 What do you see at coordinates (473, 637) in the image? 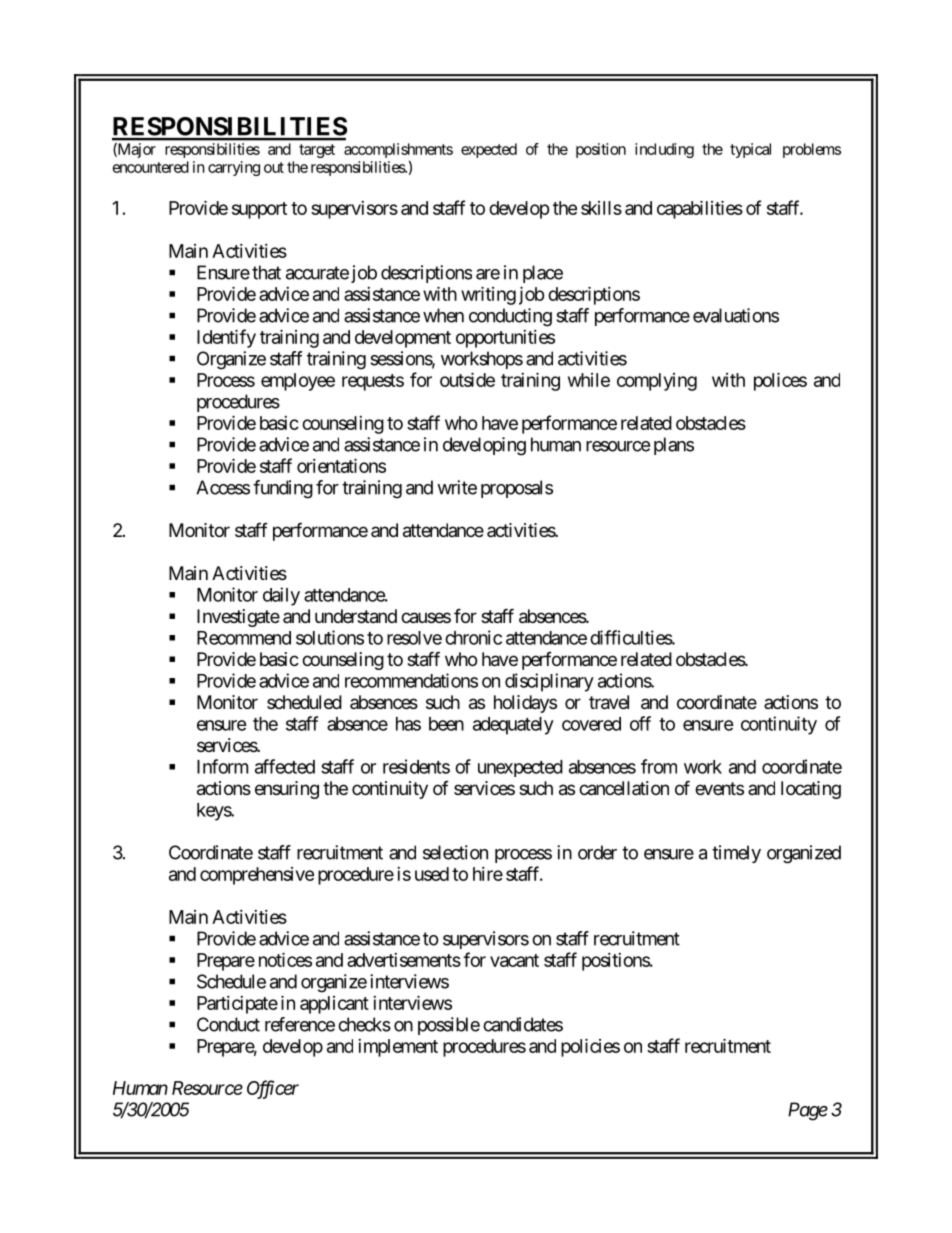
I see `chronic` at bounding box center [473, 637].
